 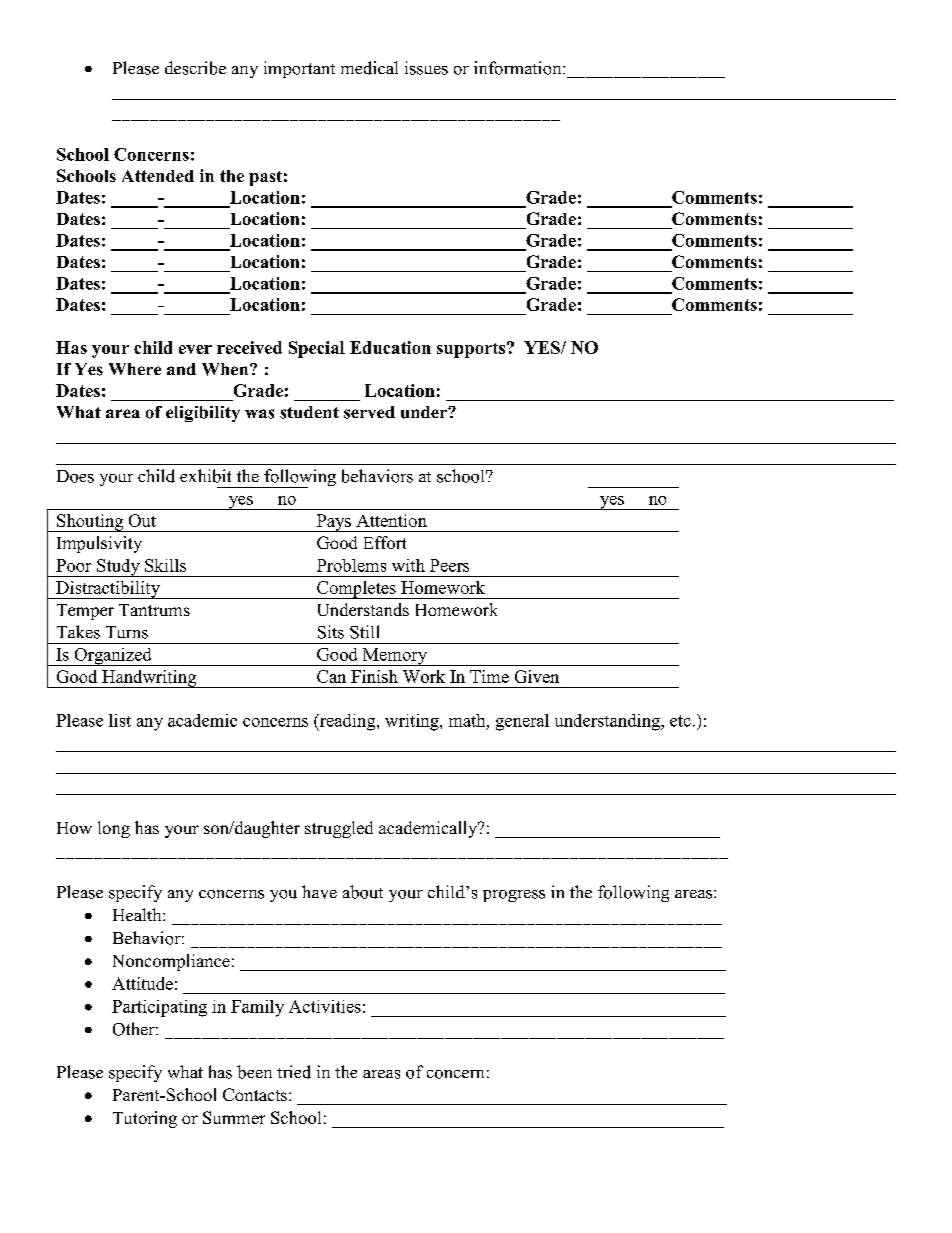 What do you see at coordinates (145, 1119) in the document?
I see `Tutoring` at bounding box center [145, 1119].
